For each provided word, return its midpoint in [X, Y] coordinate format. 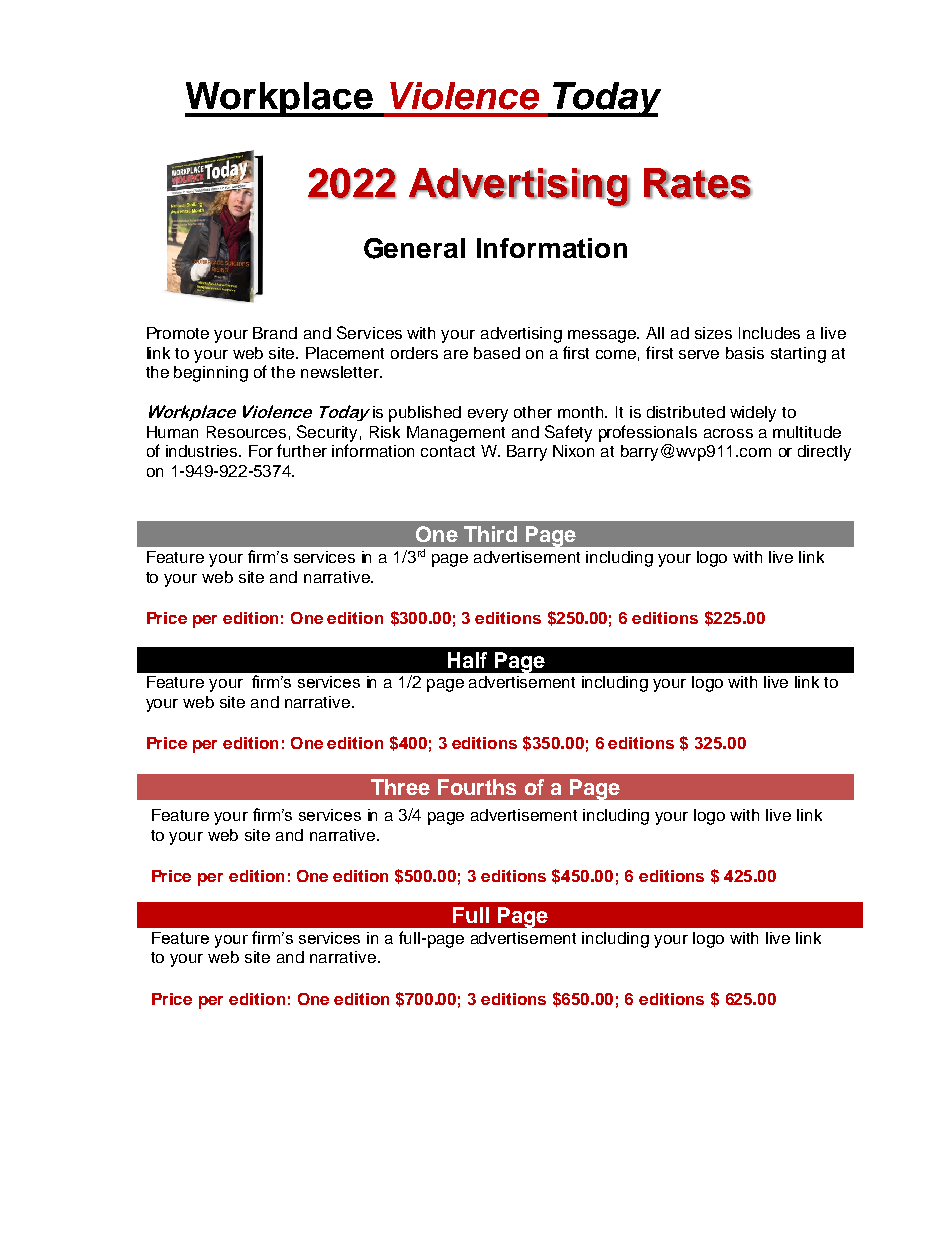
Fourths [477, 787]
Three [400, 787]
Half [467, 660]
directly [824, 453]
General [414, 248]
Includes [769, 333]
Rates [698, 183]
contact [448, 451]
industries [203, 451]
